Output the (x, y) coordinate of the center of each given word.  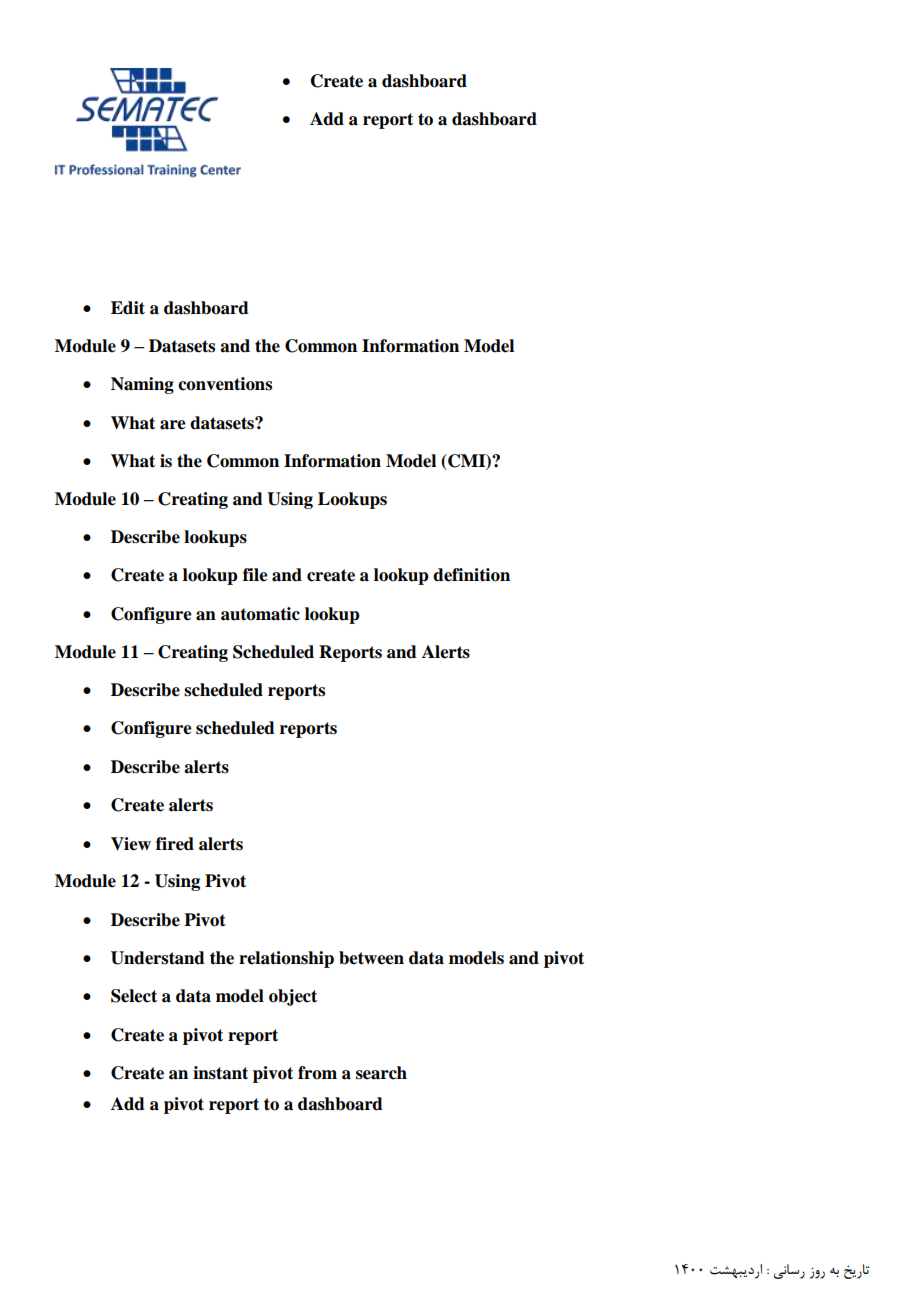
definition (471, 575)
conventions (225, 384)
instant (220, 1073)
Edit (128, 308)
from (317, 1073)
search (381, 1073)
